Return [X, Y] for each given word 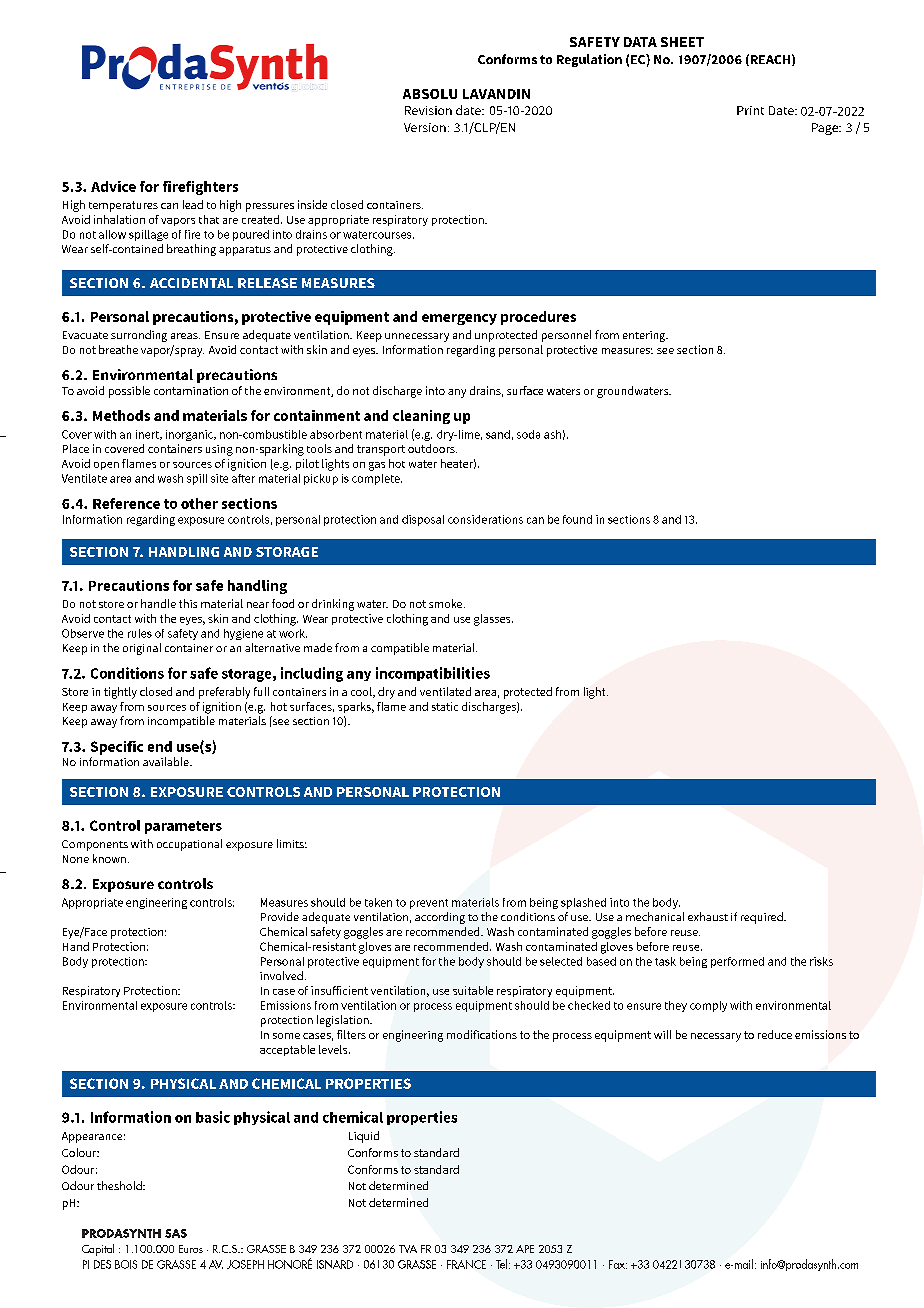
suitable [473, 990]
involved [281, 975]
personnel [566, 336]
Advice [113, 186]
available [167, 761]
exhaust [708, 916]
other [199, 503]
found [577, 519]
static [445, 706]
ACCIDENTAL [191, 283]
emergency [459, 319]
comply [708, 1006]
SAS [176, 1233]
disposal [423, 520]
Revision [428, 110]
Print [750, 110]
